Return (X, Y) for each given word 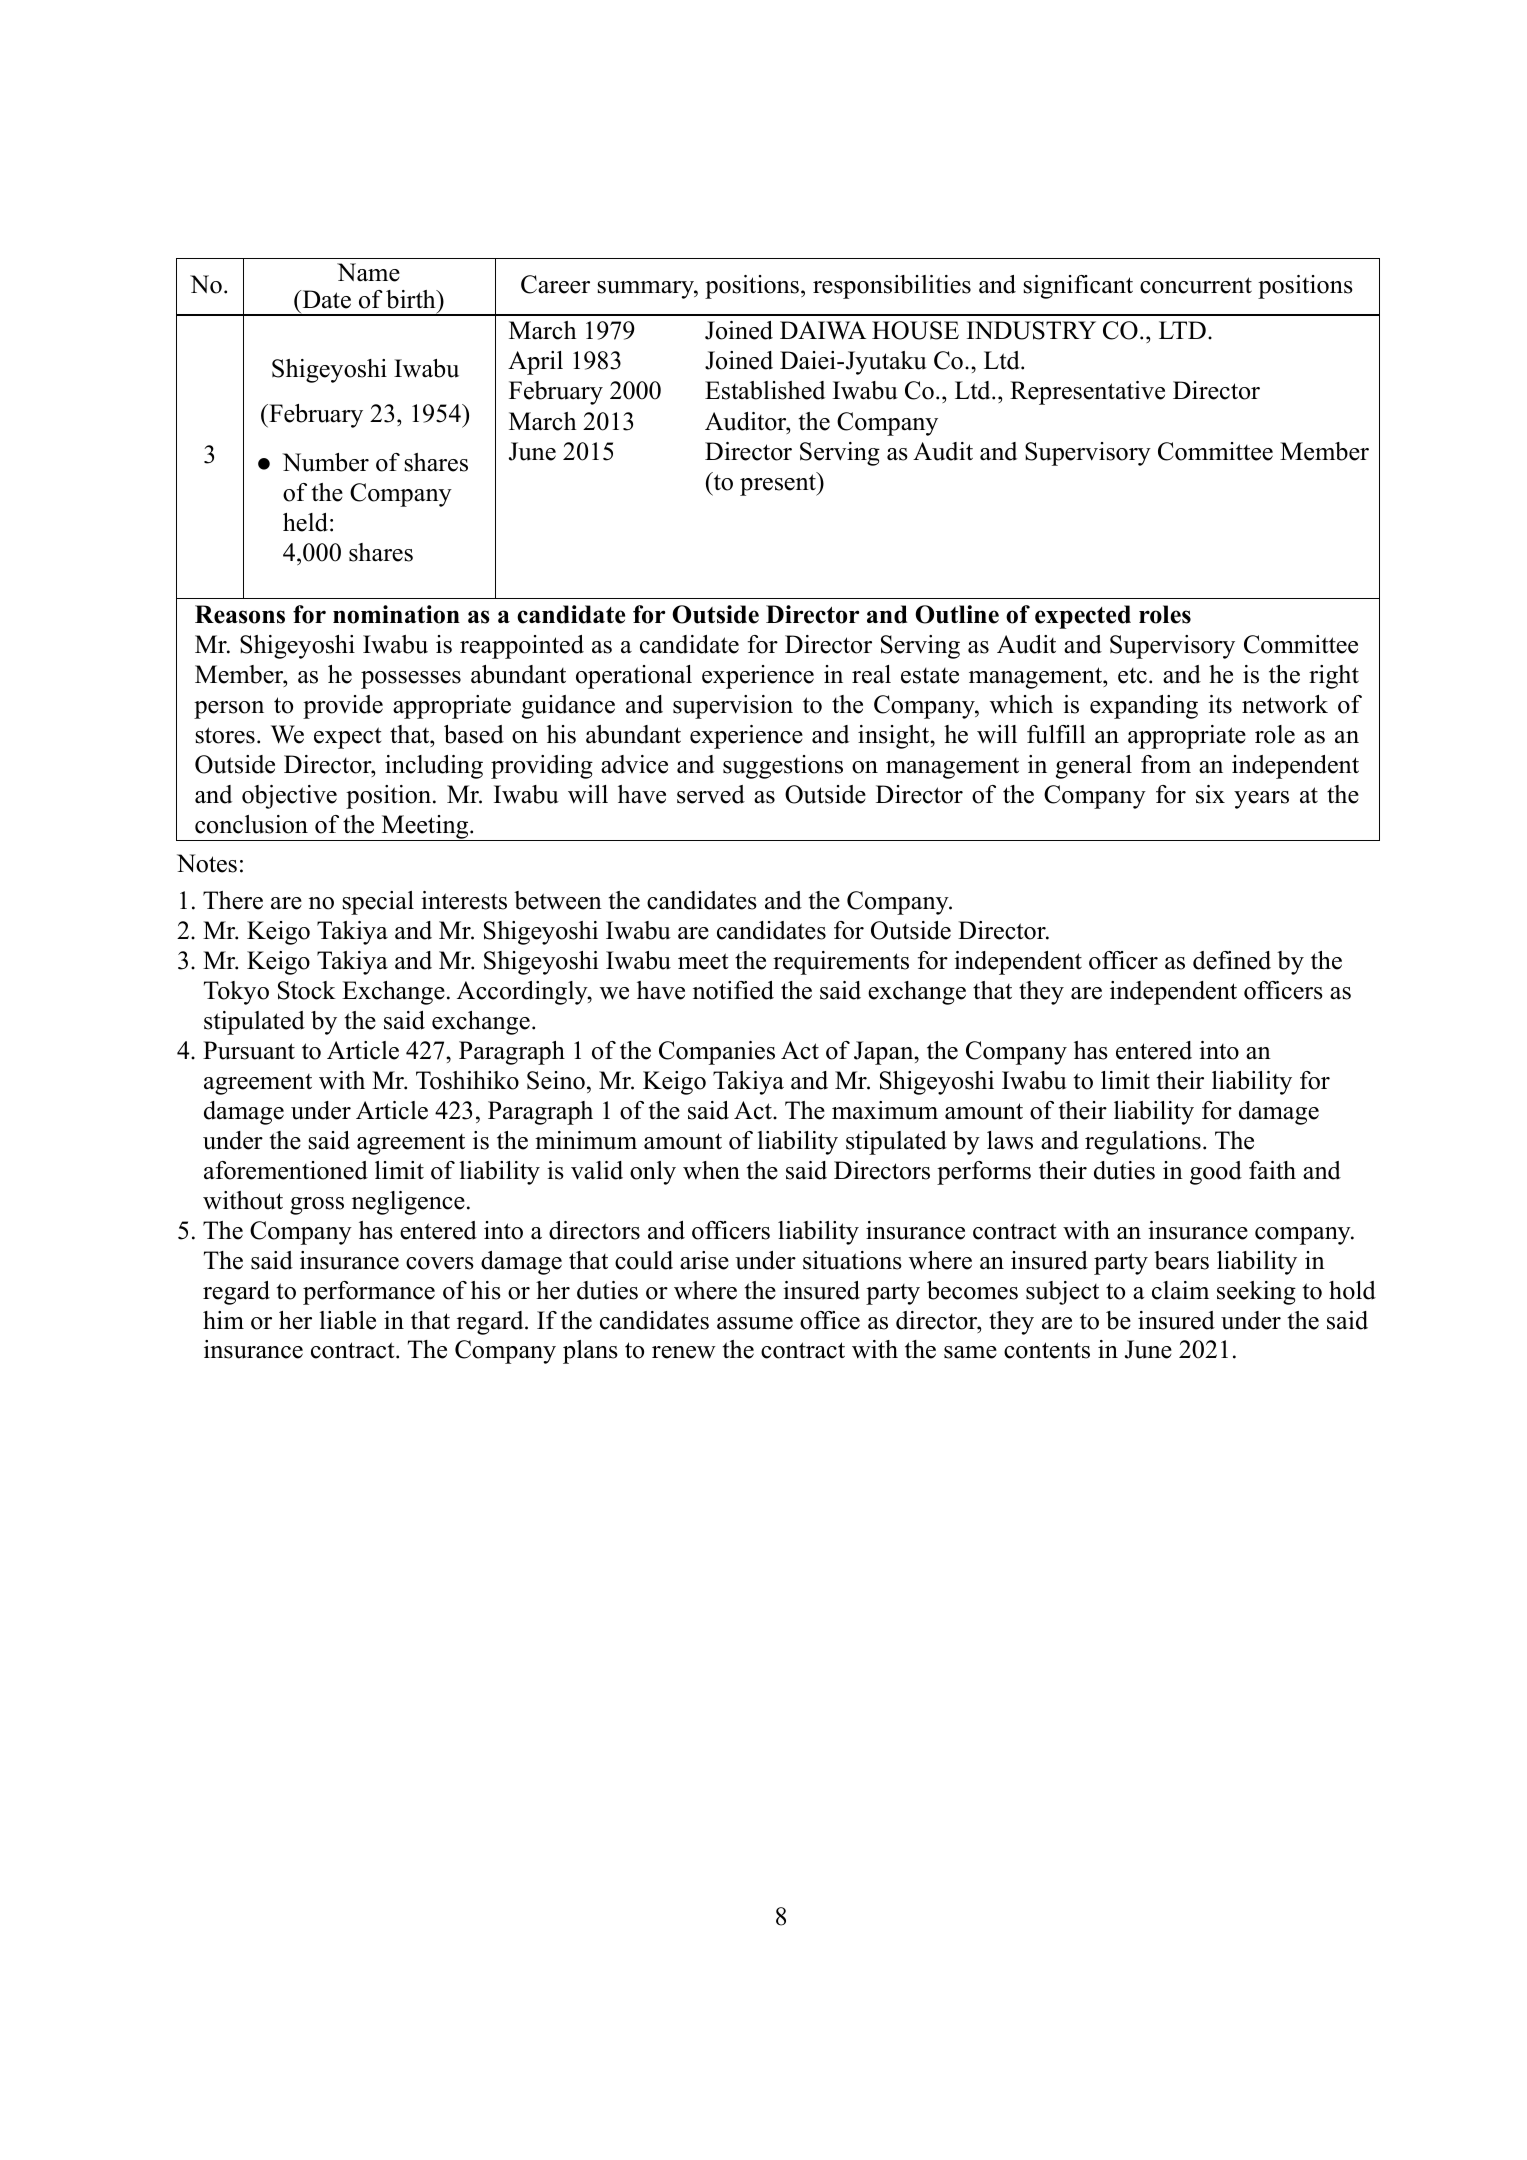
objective (289, 797)
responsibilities (892, 287)
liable (347, 1320)
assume (755, 1323)
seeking (1256, 1293)
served (711, 794)
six (1210, 794)
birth (412, 299)
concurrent (1196, 285)
